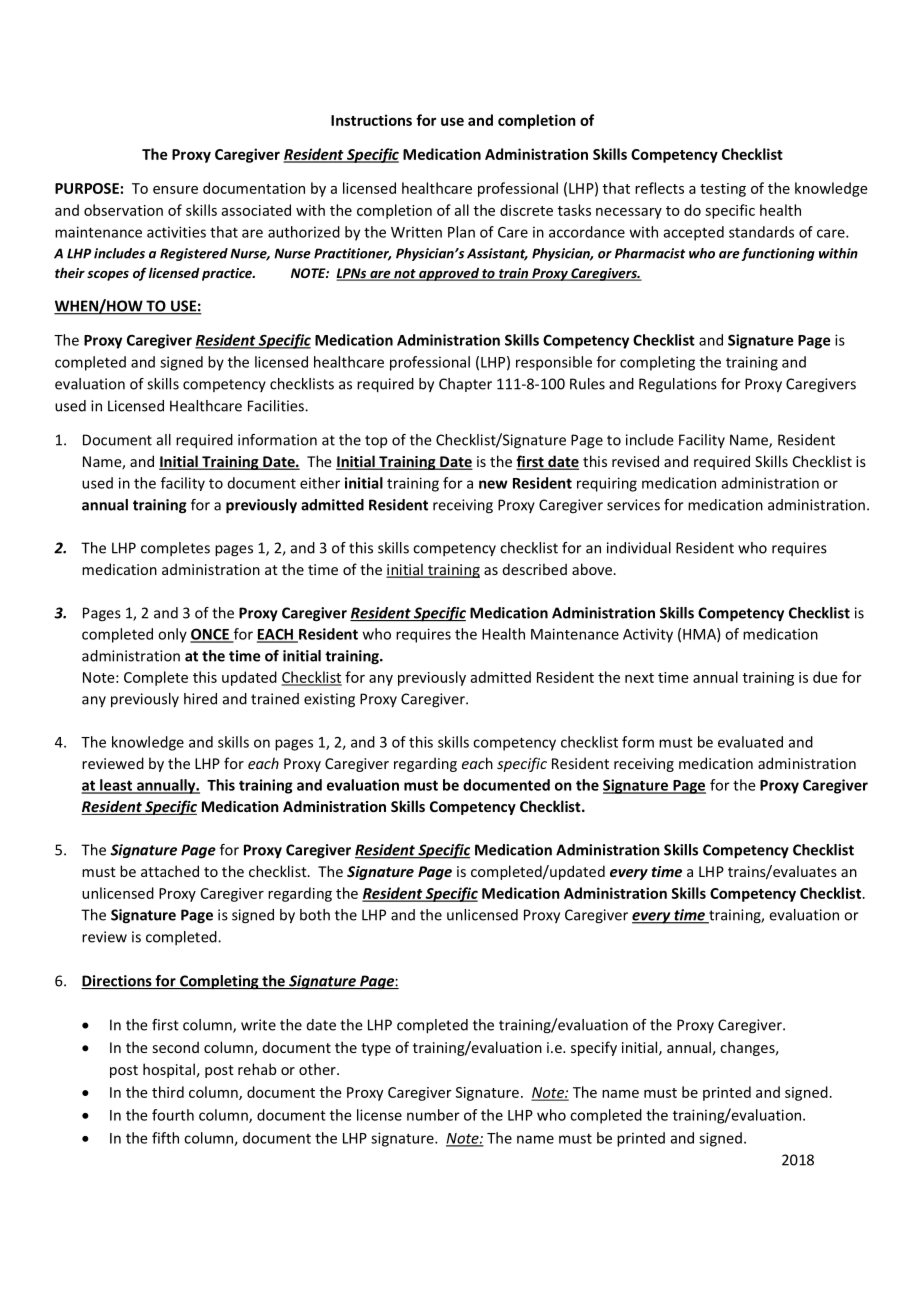 The height and width of the screenshot is (1308, 924). What do you see at coordinates (175, 190) in the screenshot?
I see `ensure` at bounding box center [175, 190].
